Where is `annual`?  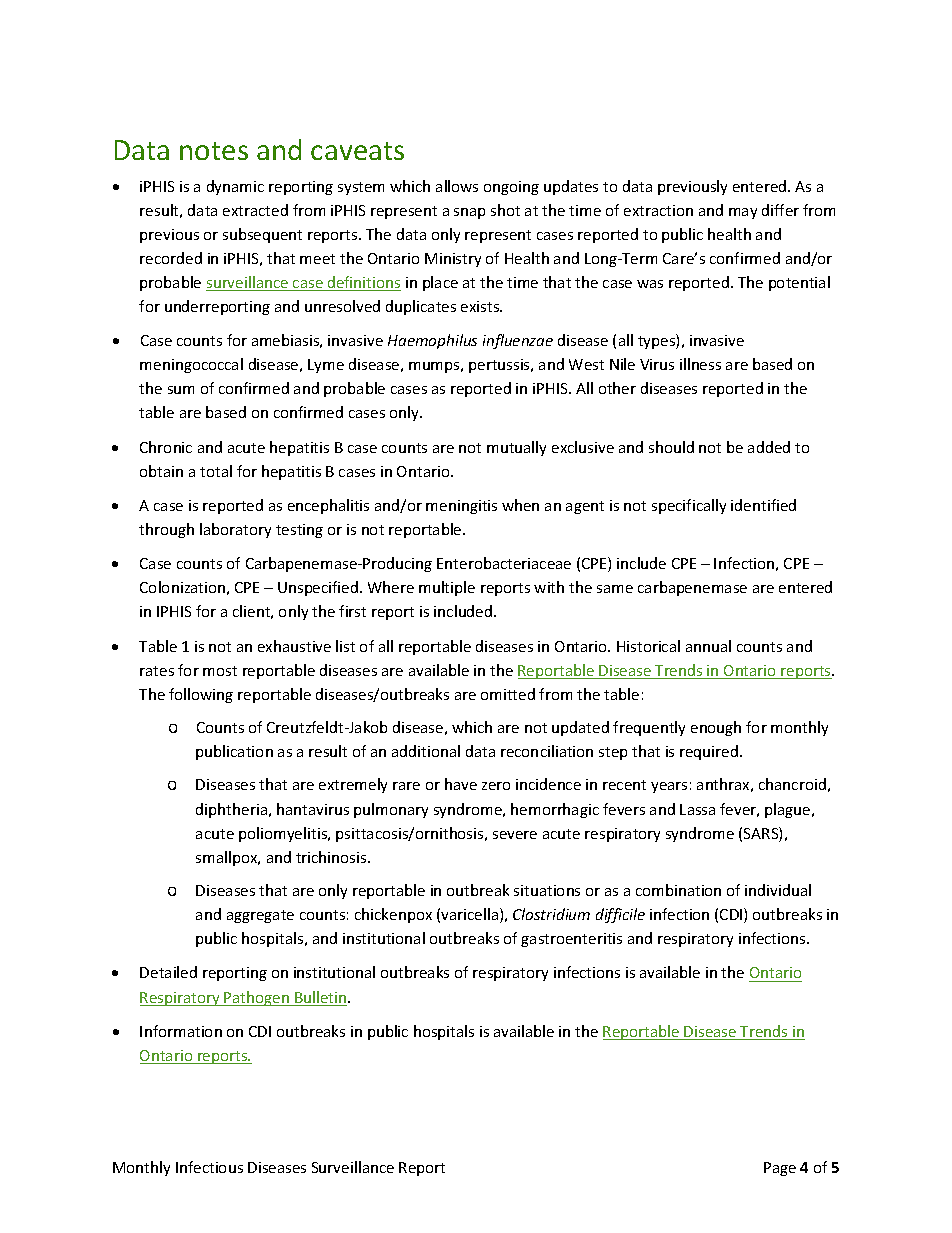
annual is located at coordinates (708, 646).
